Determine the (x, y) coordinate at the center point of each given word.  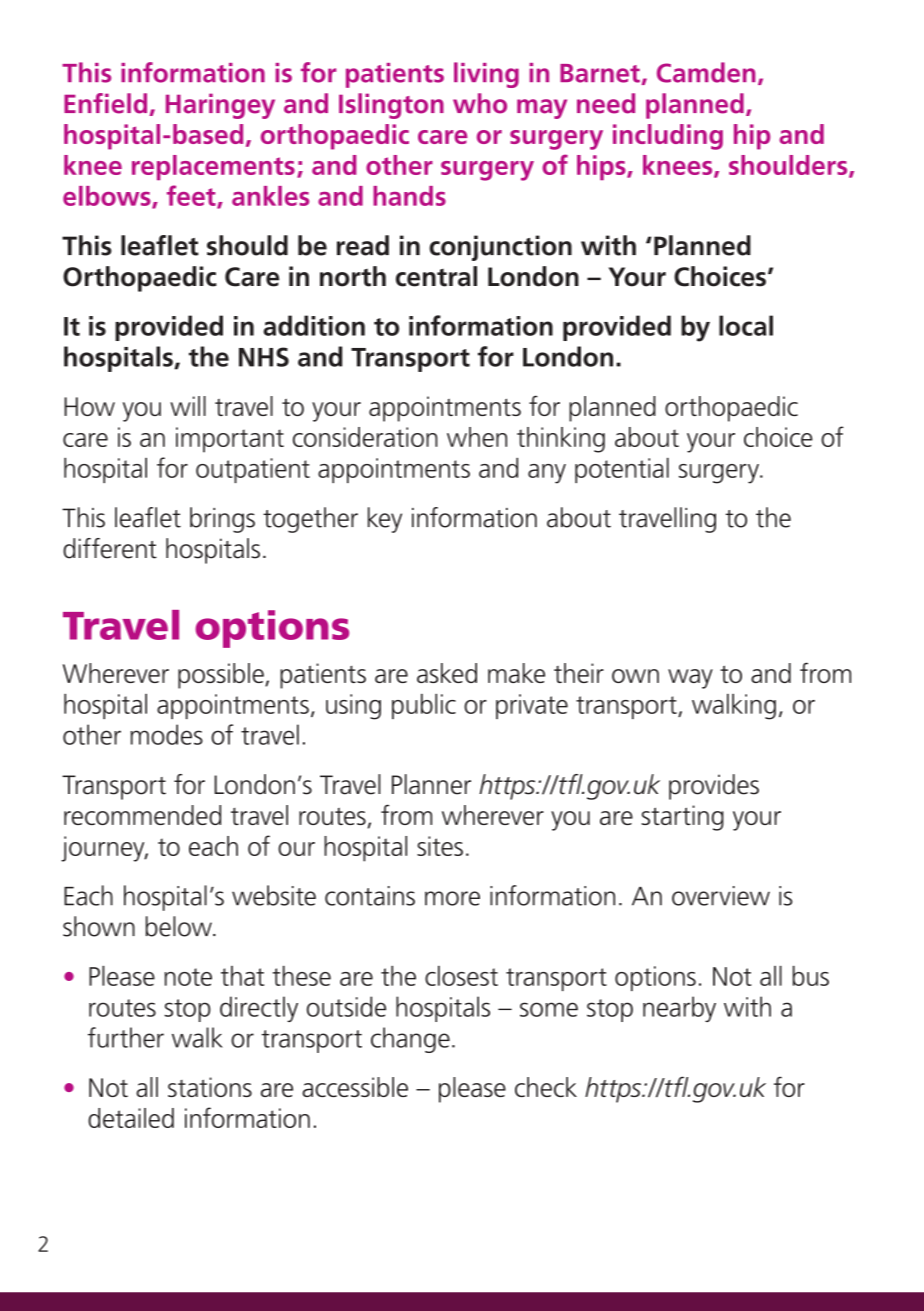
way (690, 679)
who (480, 103)
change (410, 1040)
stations (210, 1087)
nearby (679, 1009)
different (110, 548)
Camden (706, 72)
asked (447, 673)
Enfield (105, 103)
